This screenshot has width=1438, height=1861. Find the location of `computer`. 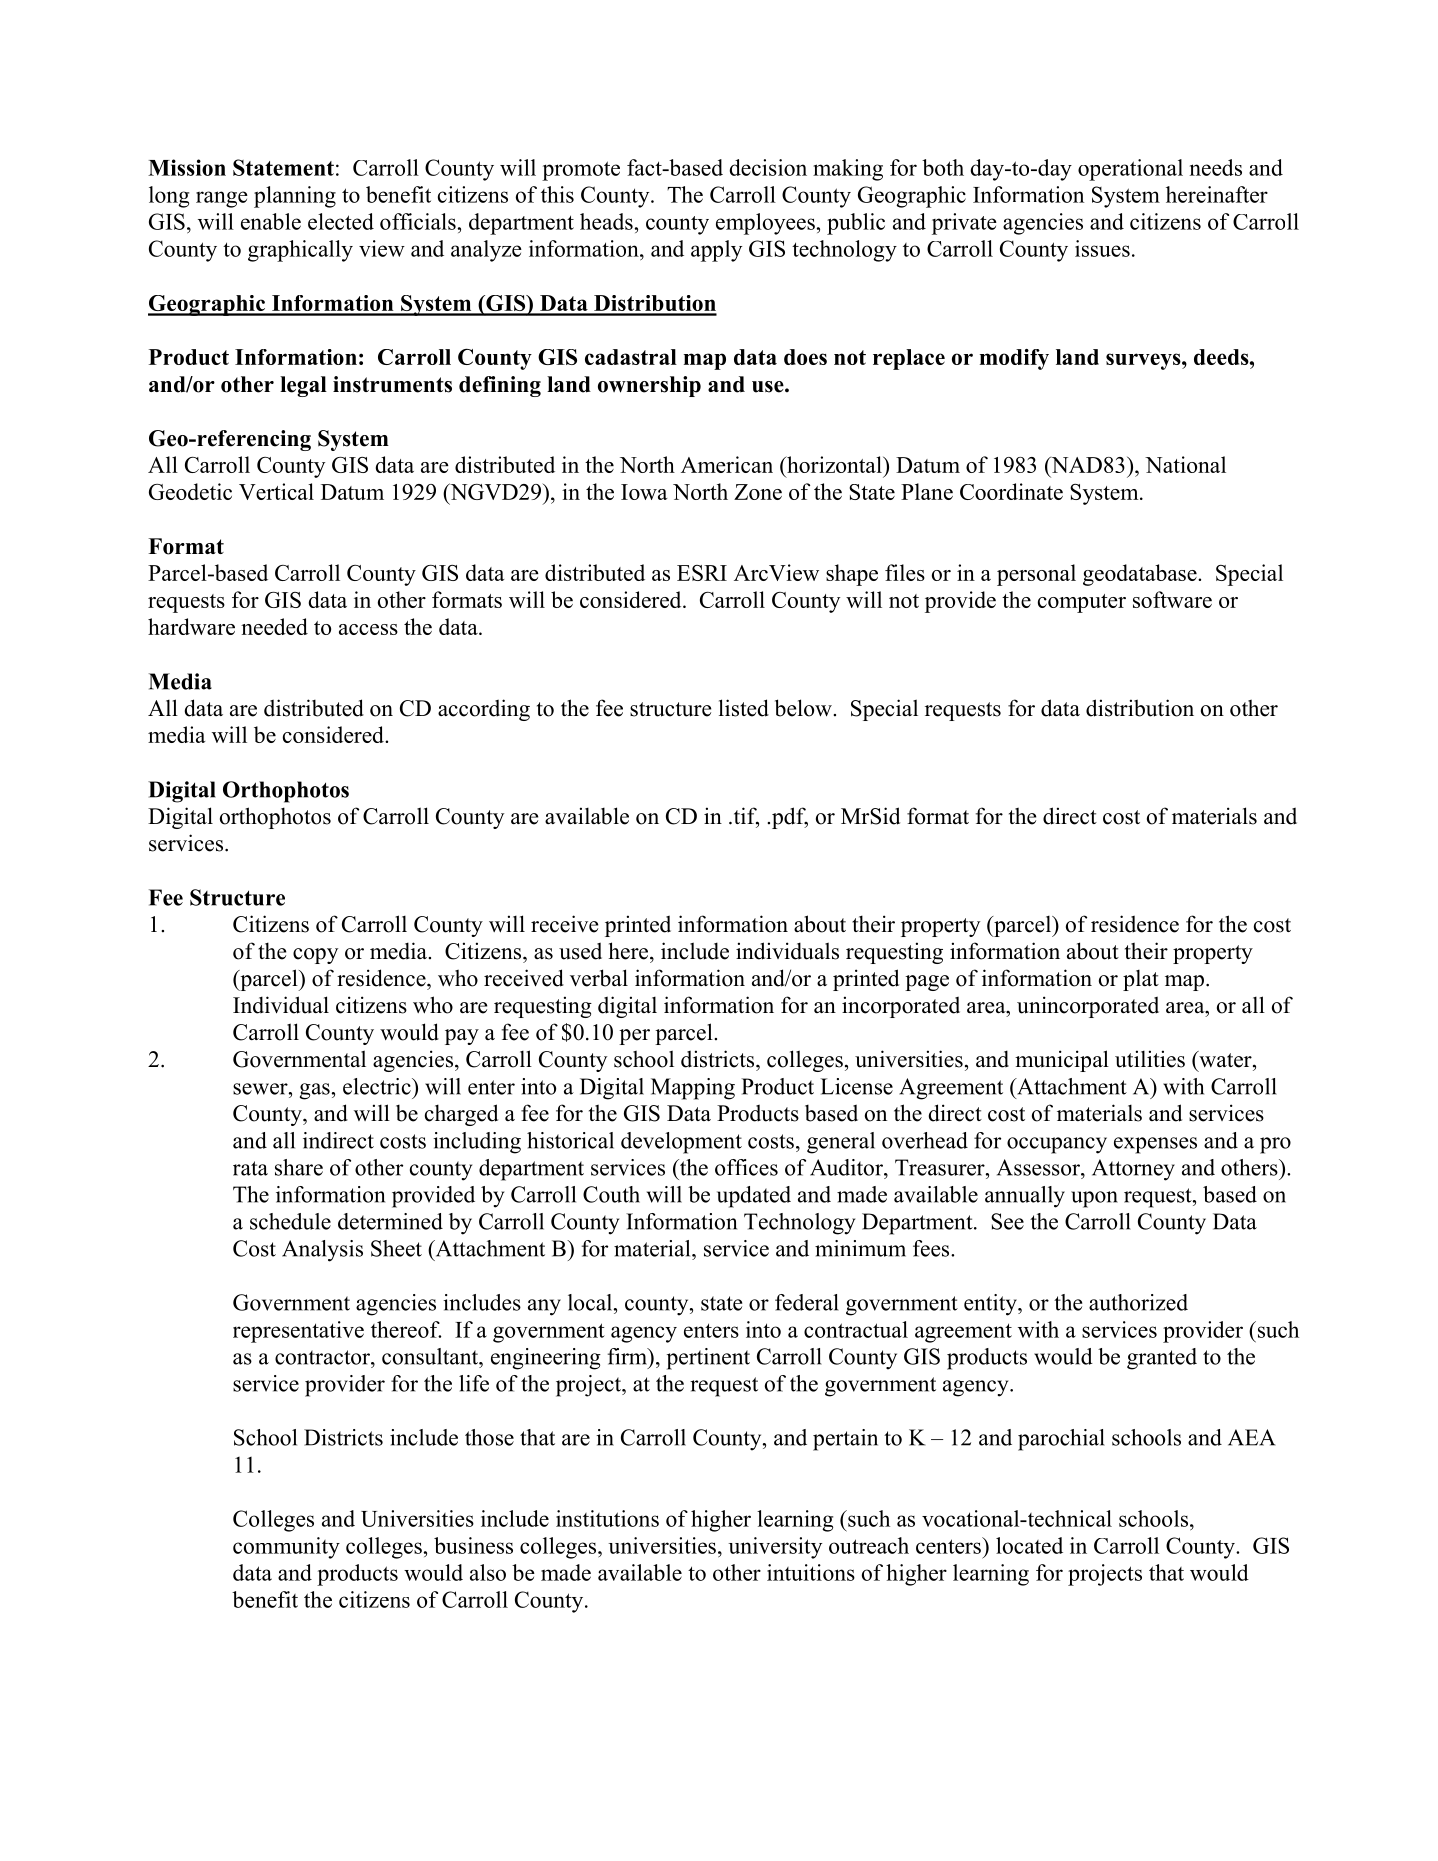

computer is located at coordinates (1082, 603).
